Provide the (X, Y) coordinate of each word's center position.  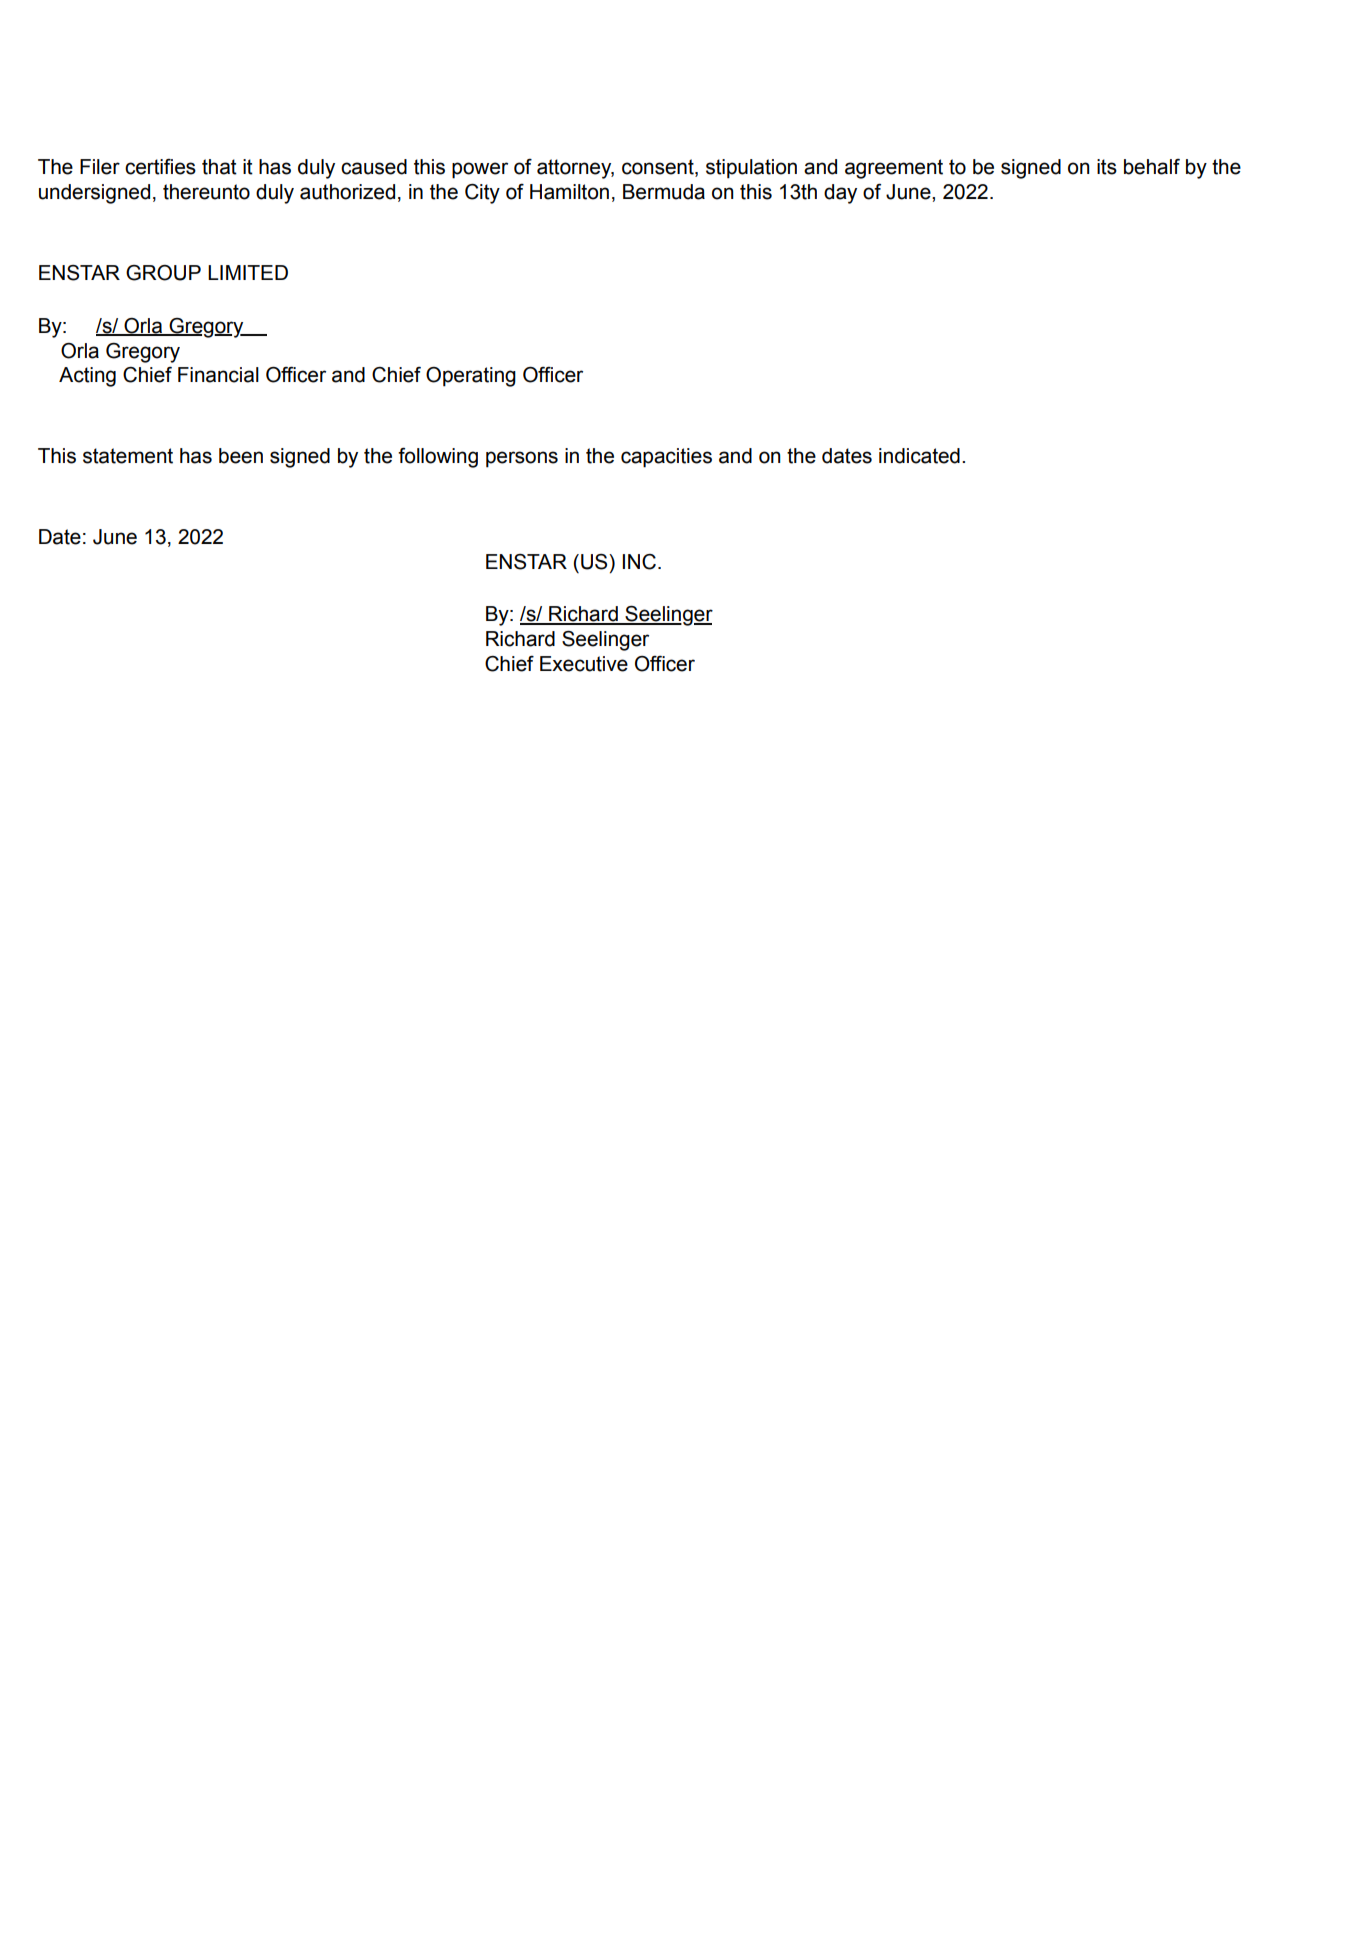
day (840, 194)
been (241, 456)
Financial (218, 375)
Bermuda (664, 192)
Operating (471, 377)
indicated (919, 456)
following (438, 457)
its (1107, 167)
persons (522, 459)
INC (639, 562)
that (219, 167)
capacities (666, 458)
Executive (584, 664)
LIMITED (248, 272)
